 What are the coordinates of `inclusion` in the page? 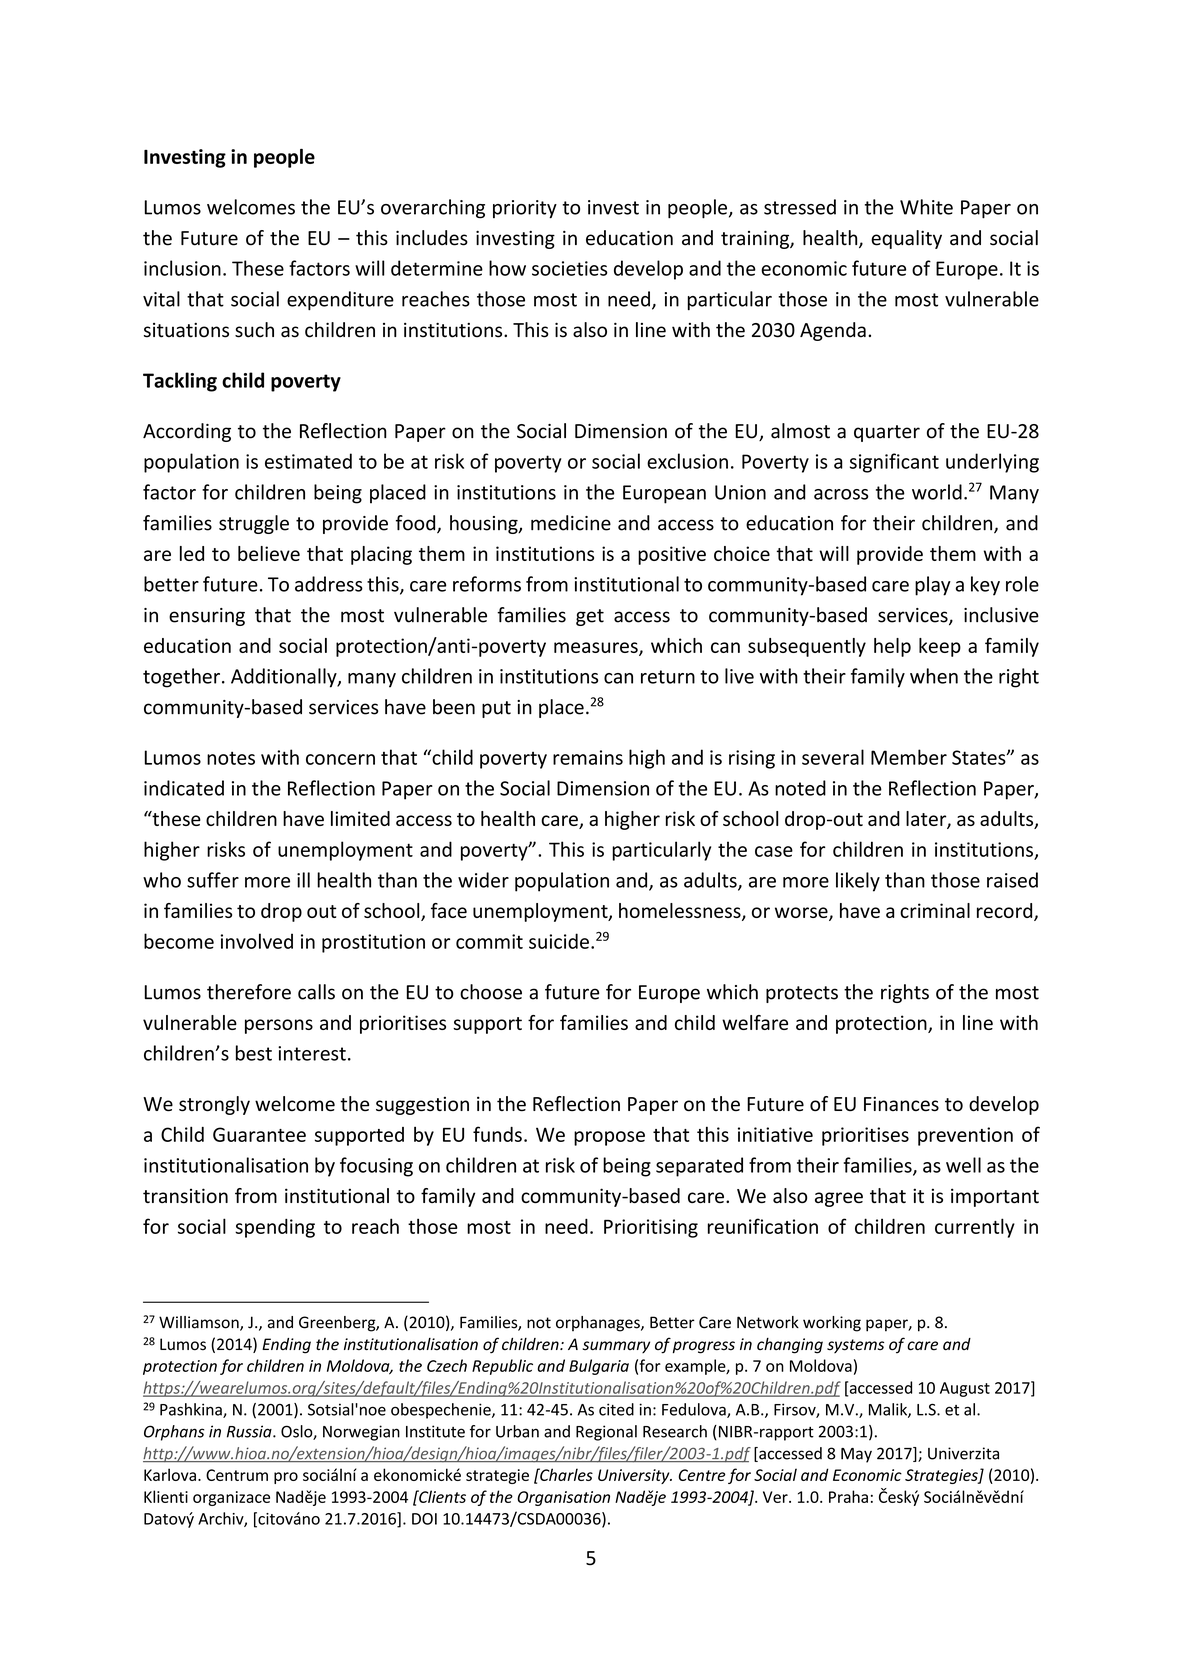 It's located at (182, 268).
